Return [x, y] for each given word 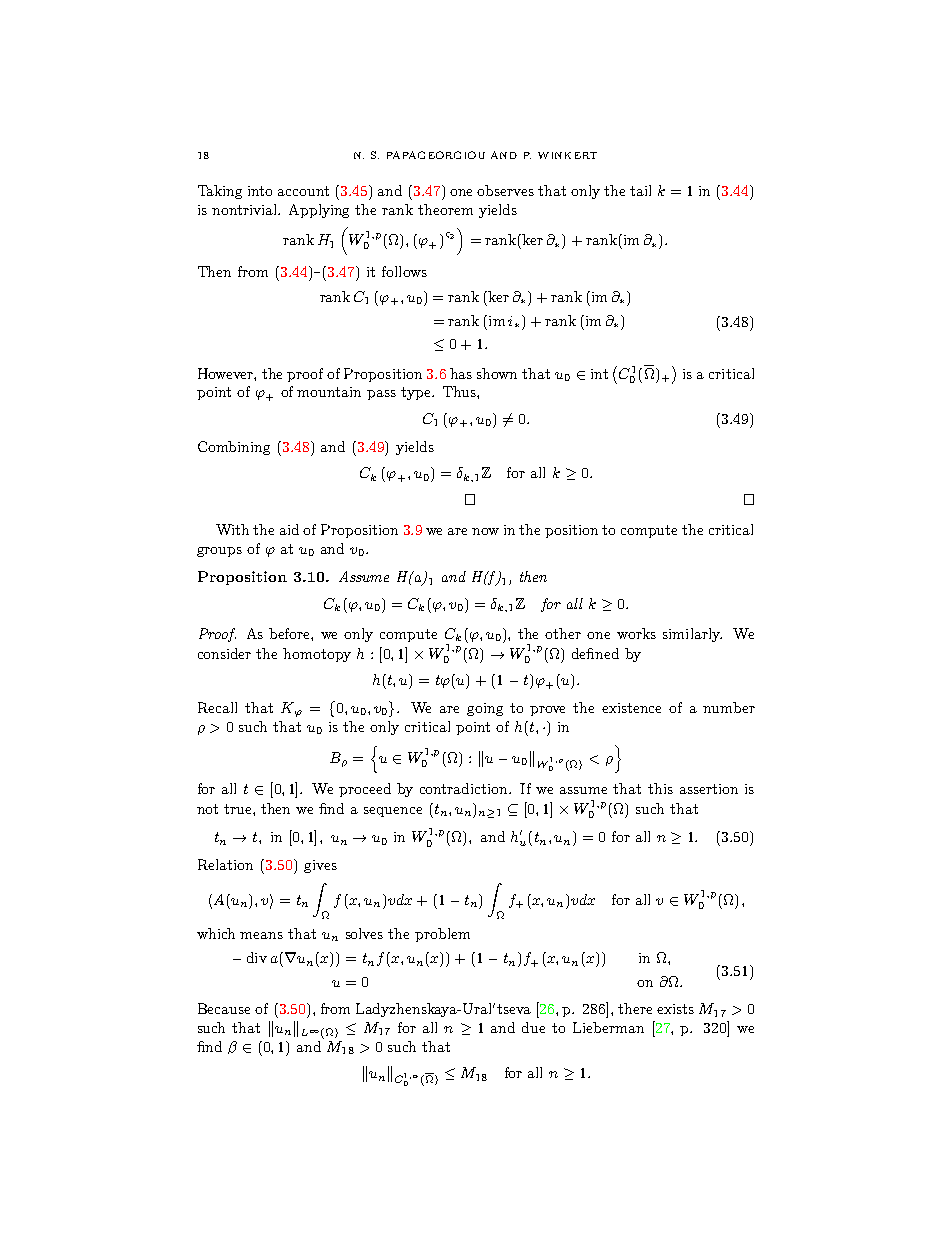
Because [224, 1008]
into [260, 191]
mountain [329, 392]
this [660, 788]
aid [289, 529]
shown [497, 373]
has [461, 373]
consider [224, 653]
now [485, 531]
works [636, 633]
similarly [692, 635]
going [485, 709]
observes [505, 190]
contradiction [465, 788]
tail [640, 190]
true [239, 809]
